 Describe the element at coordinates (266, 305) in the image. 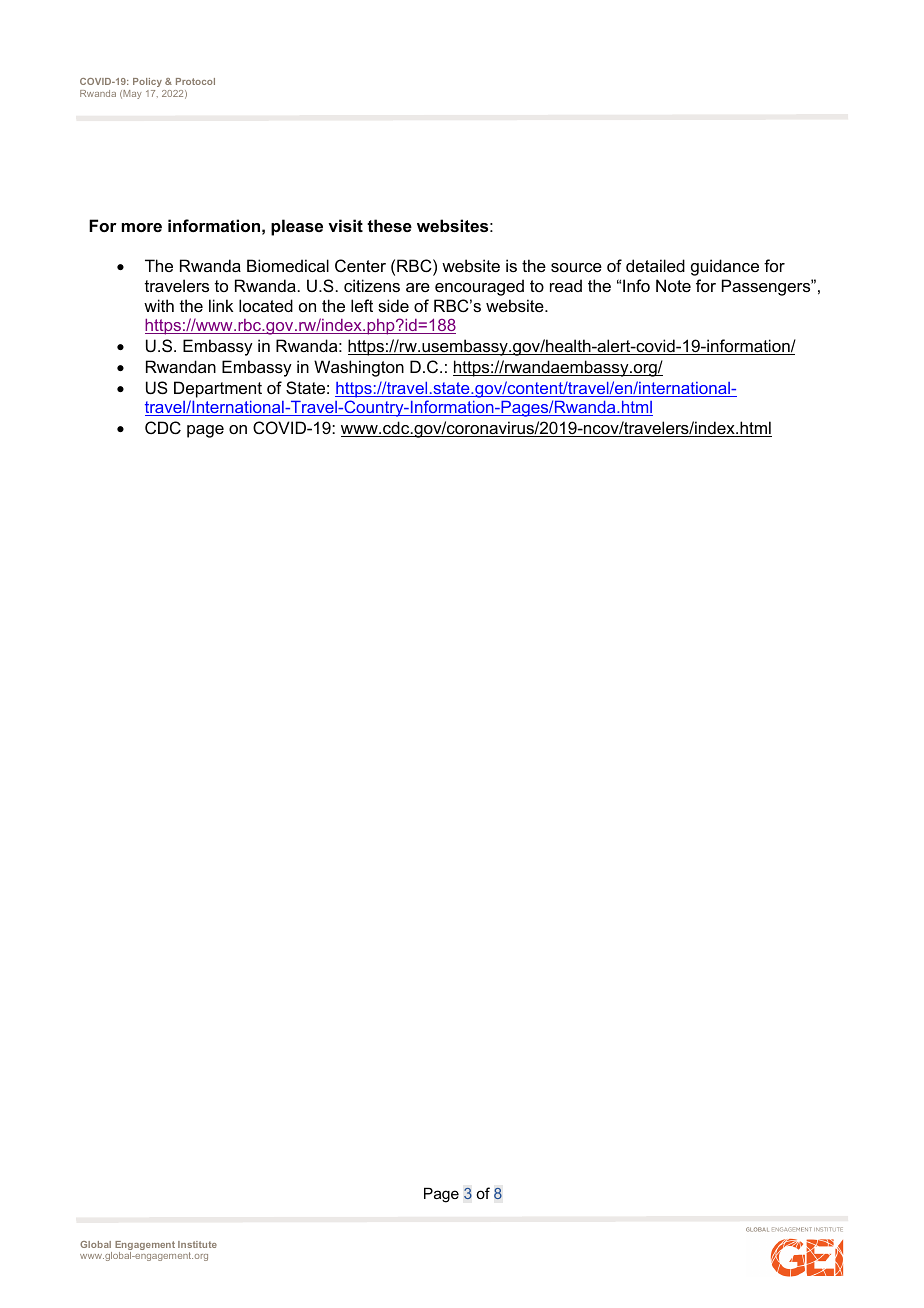

I see `located` at that location.
